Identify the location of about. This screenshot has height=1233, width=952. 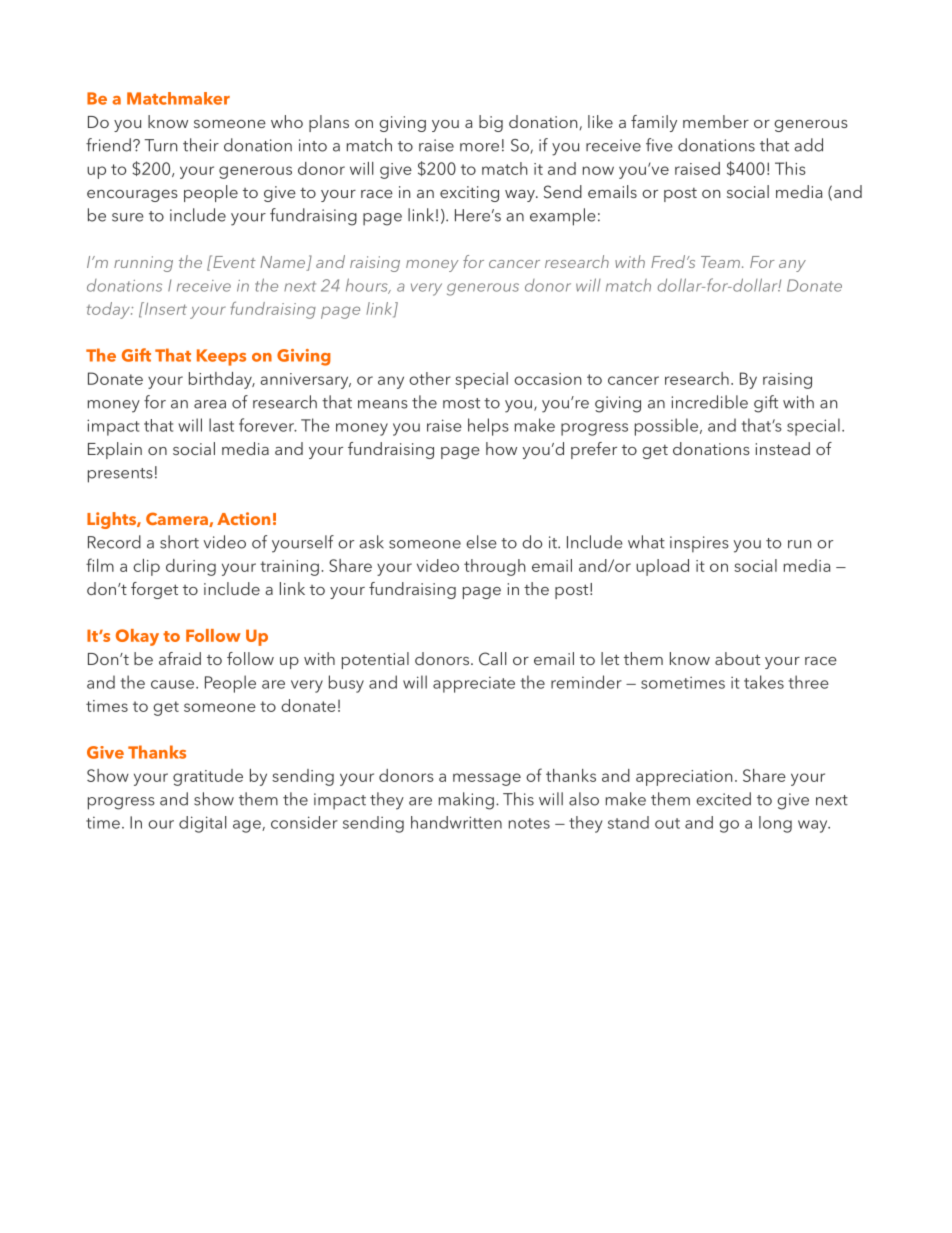
(737, 658).
